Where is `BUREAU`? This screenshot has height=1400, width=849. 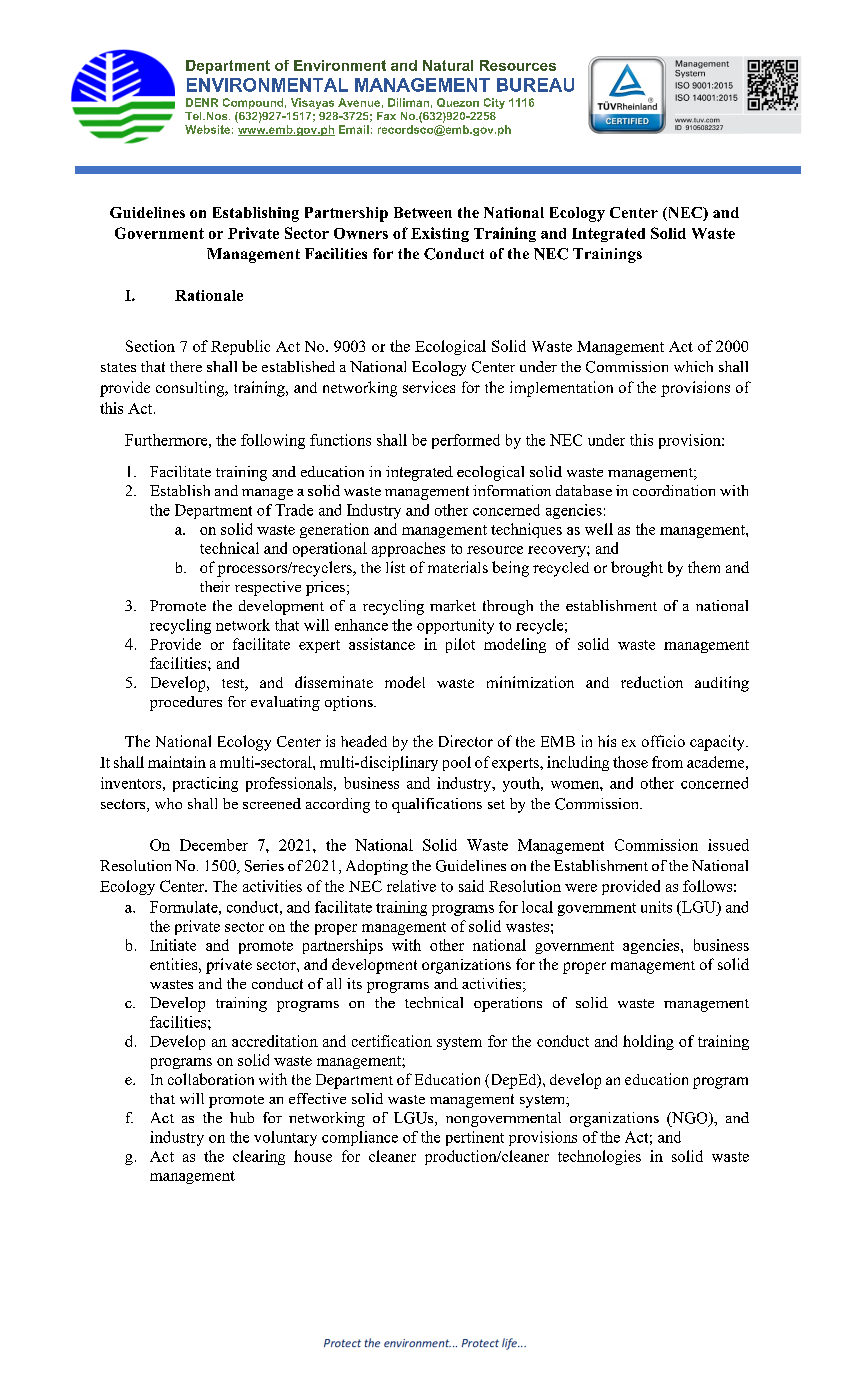 BUREAU is located at coordinates (535, 85).
